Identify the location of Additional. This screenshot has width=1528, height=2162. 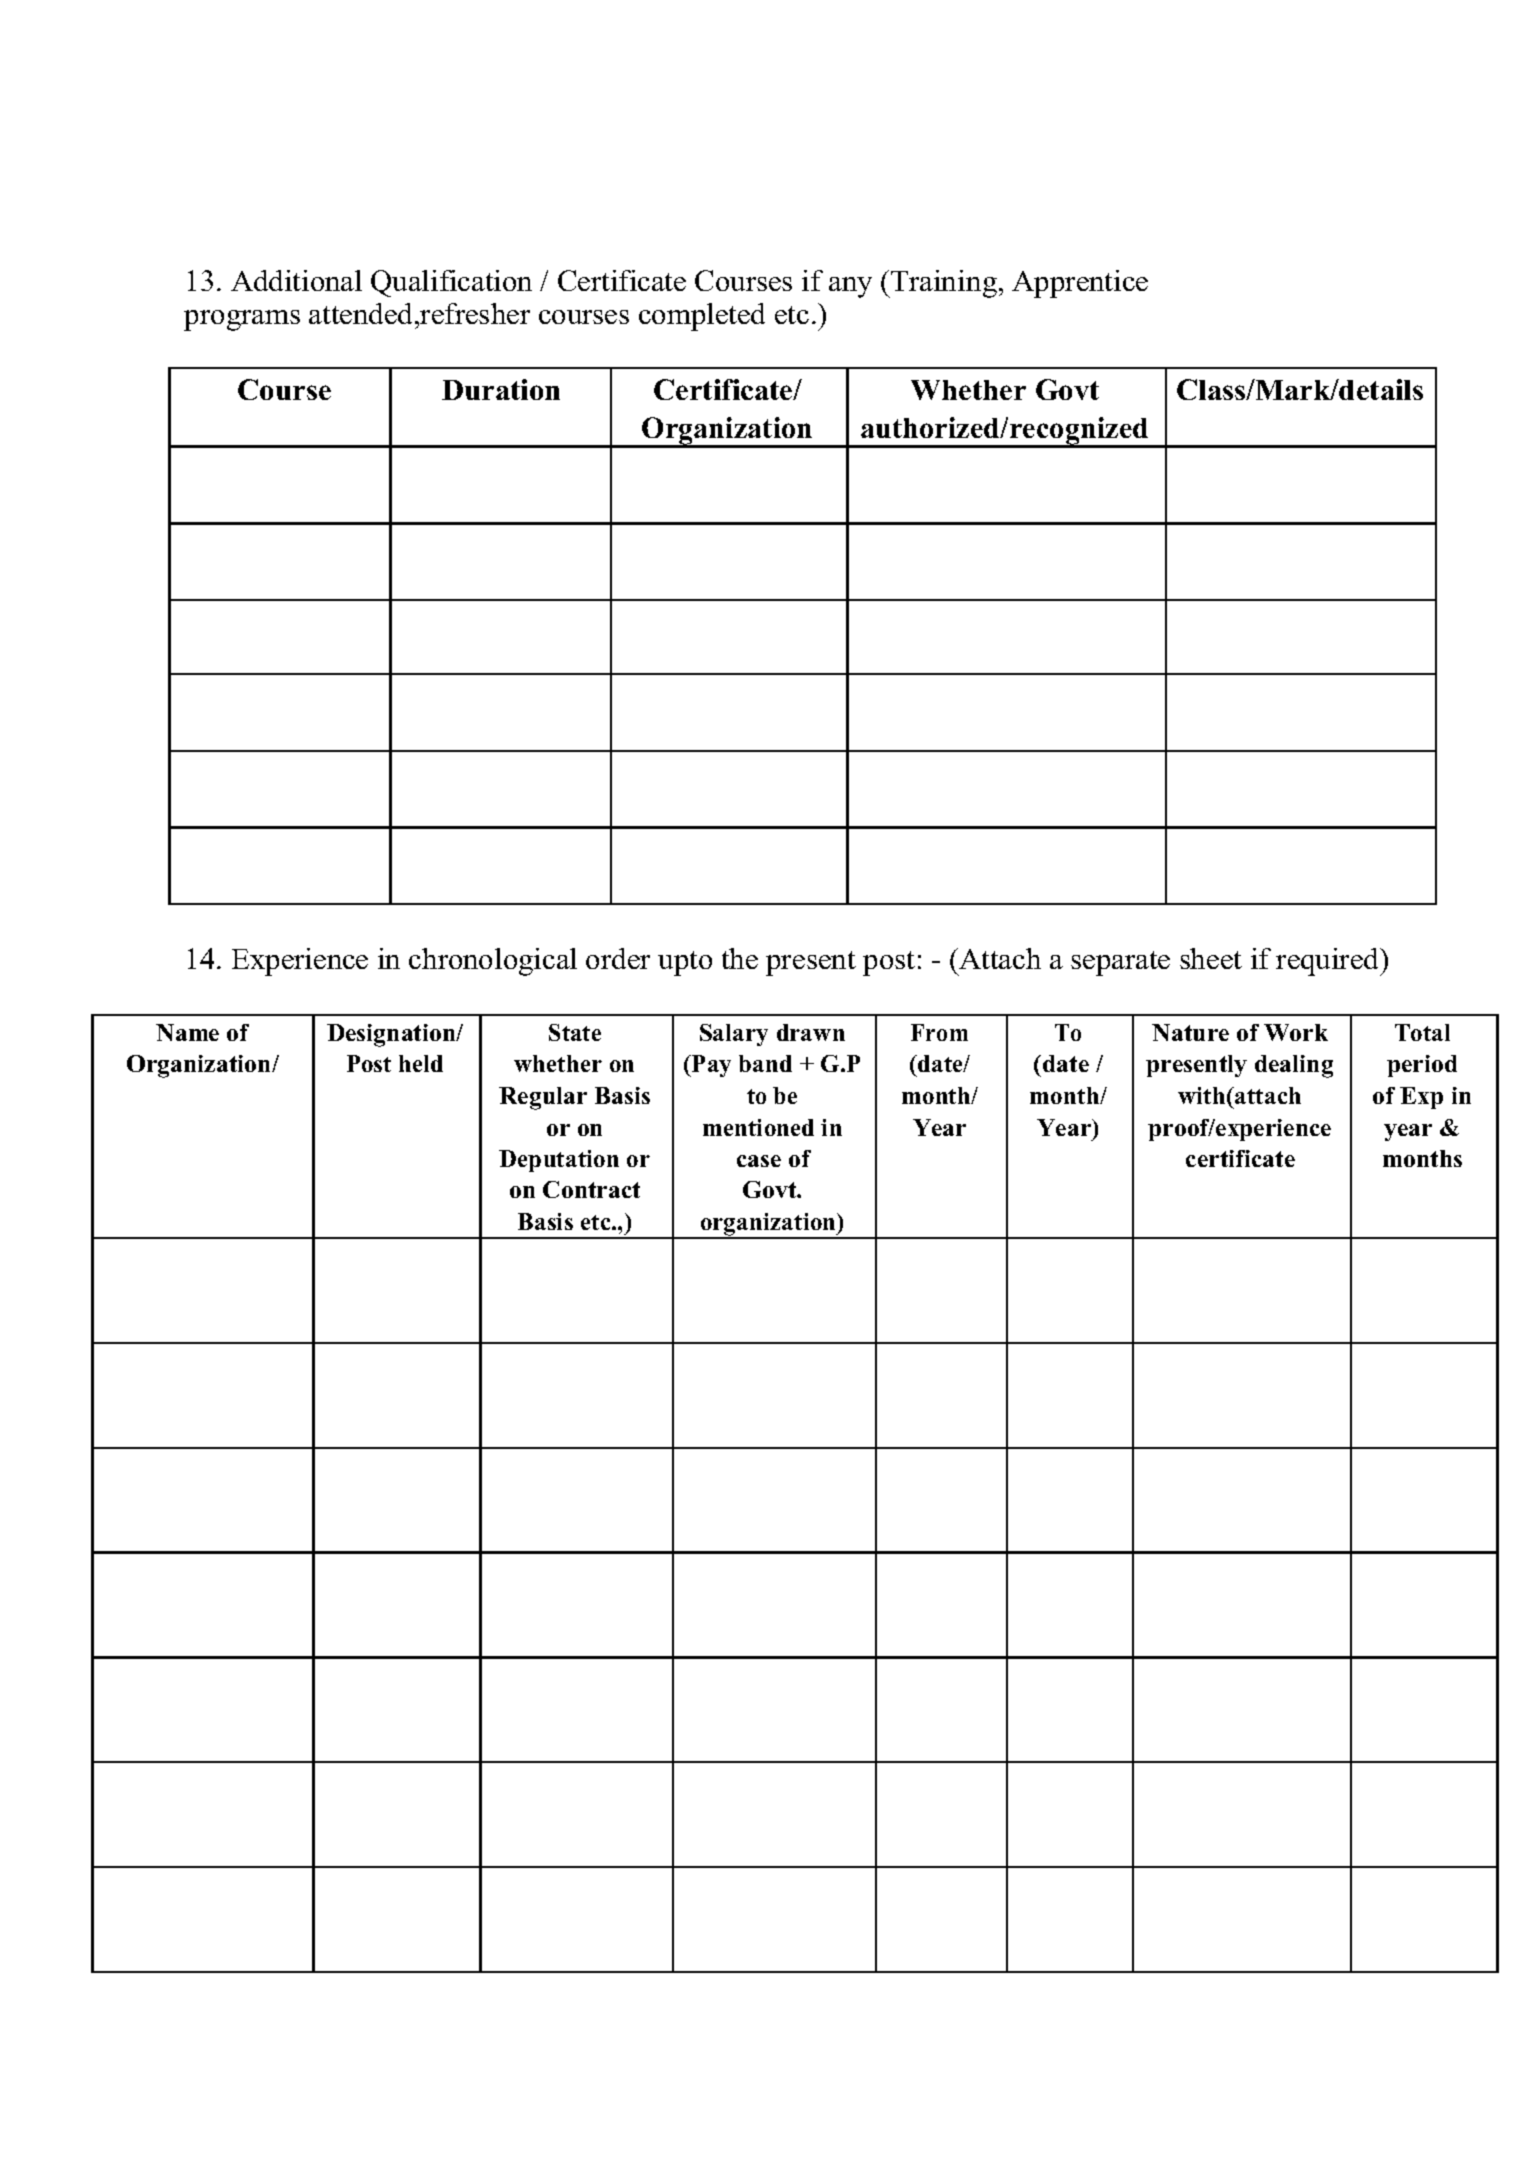
(296, 280).
